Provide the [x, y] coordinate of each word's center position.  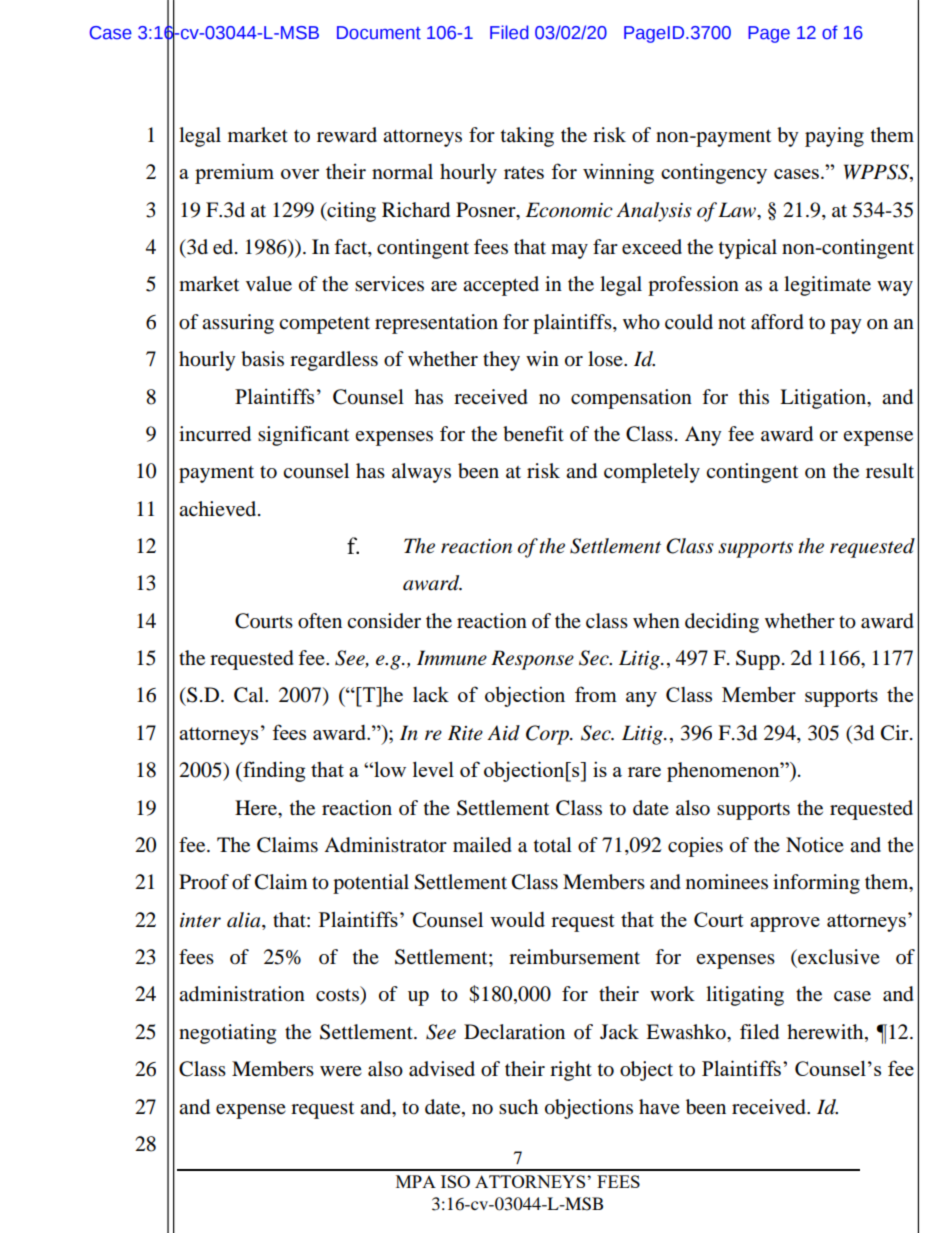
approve [785, 924]
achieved [219, 509]
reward [347, 135]
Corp [548, 735]
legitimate [827, 286]
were [341, 1071]
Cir [896, 733]
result [890, 470]
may [569, 251]
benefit [533, 434]
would [517, 919]
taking [527, 137]
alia [245, 920]
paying [834, 137]
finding [273, 771]
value [269, 284]
